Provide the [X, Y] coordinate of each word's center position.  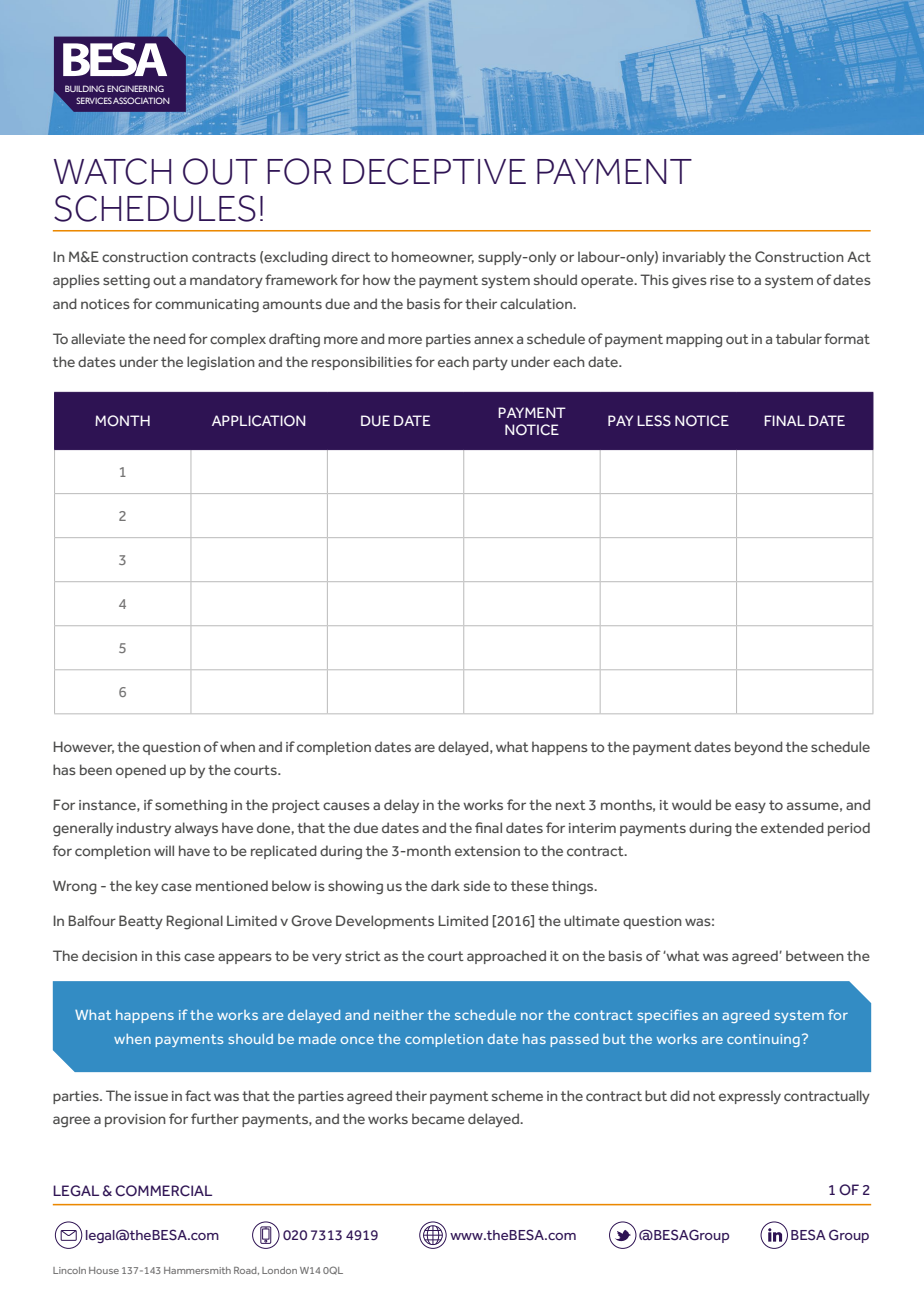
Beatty [141, 922]
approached [506, 957]
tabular [799, 338]
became [438, 1118]
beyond [758, 748]
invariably [694, 258]
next [571, 805]
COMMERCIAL [163, 1191]
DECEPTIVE [434, 171]
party [490, 363]
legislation [221, 363]
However [84, 747]
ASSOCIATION [141, 100]
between [815, 955]
